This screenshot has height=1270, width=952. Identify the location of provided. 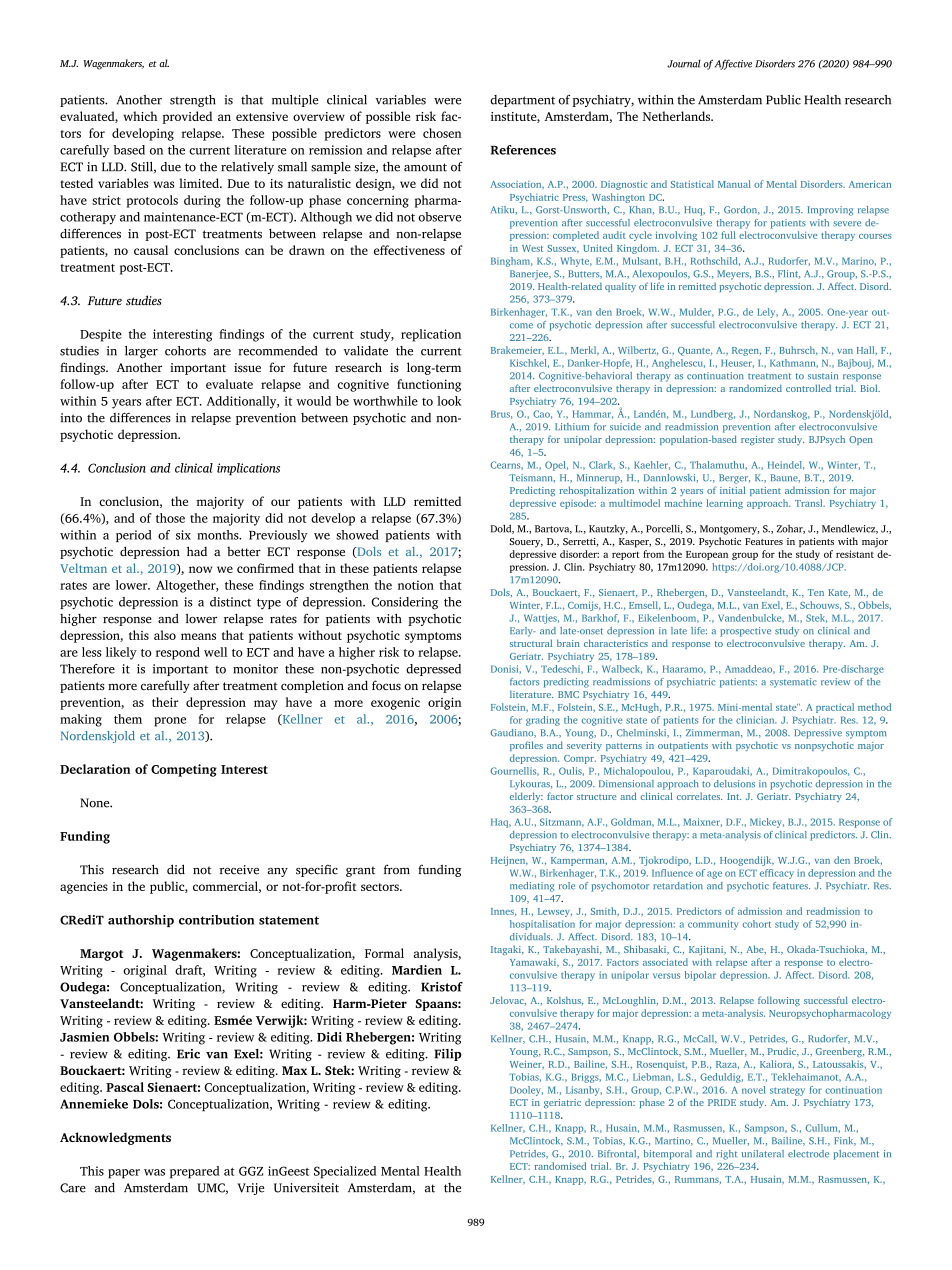
(187, 117).
